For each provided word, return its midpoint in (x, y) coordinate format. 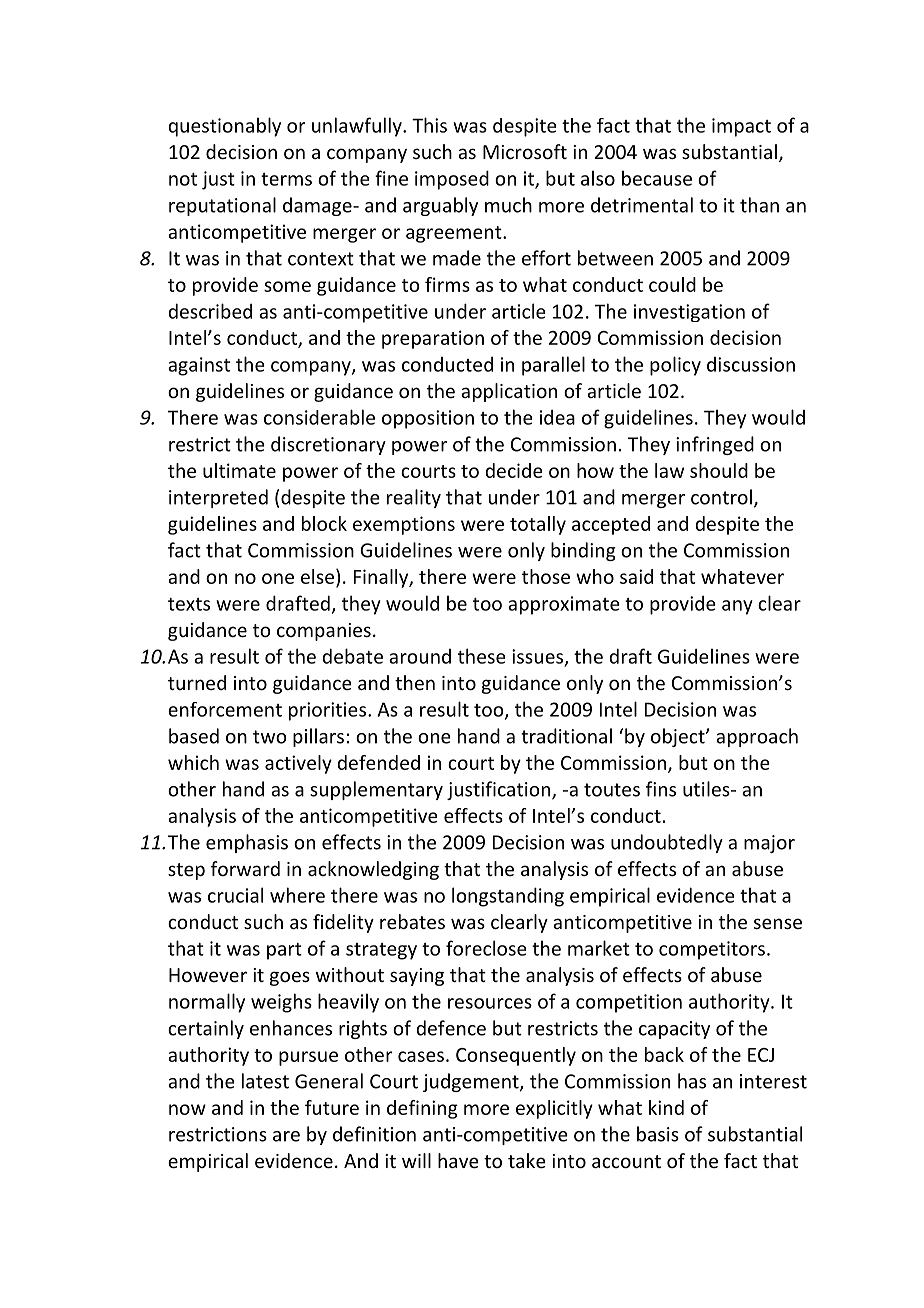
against (199, 366)
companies (324, 632)
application (509, 392)
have (458, 1160)
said (636, 576)
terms (286, 179)
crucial (235, 895)
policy (675, 366)
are (286, 1136)
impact (741, 127)
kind (666, 1107)
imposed (452, 180)
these (482, 656)
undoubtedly (667, 843)
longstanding (508, 897)
